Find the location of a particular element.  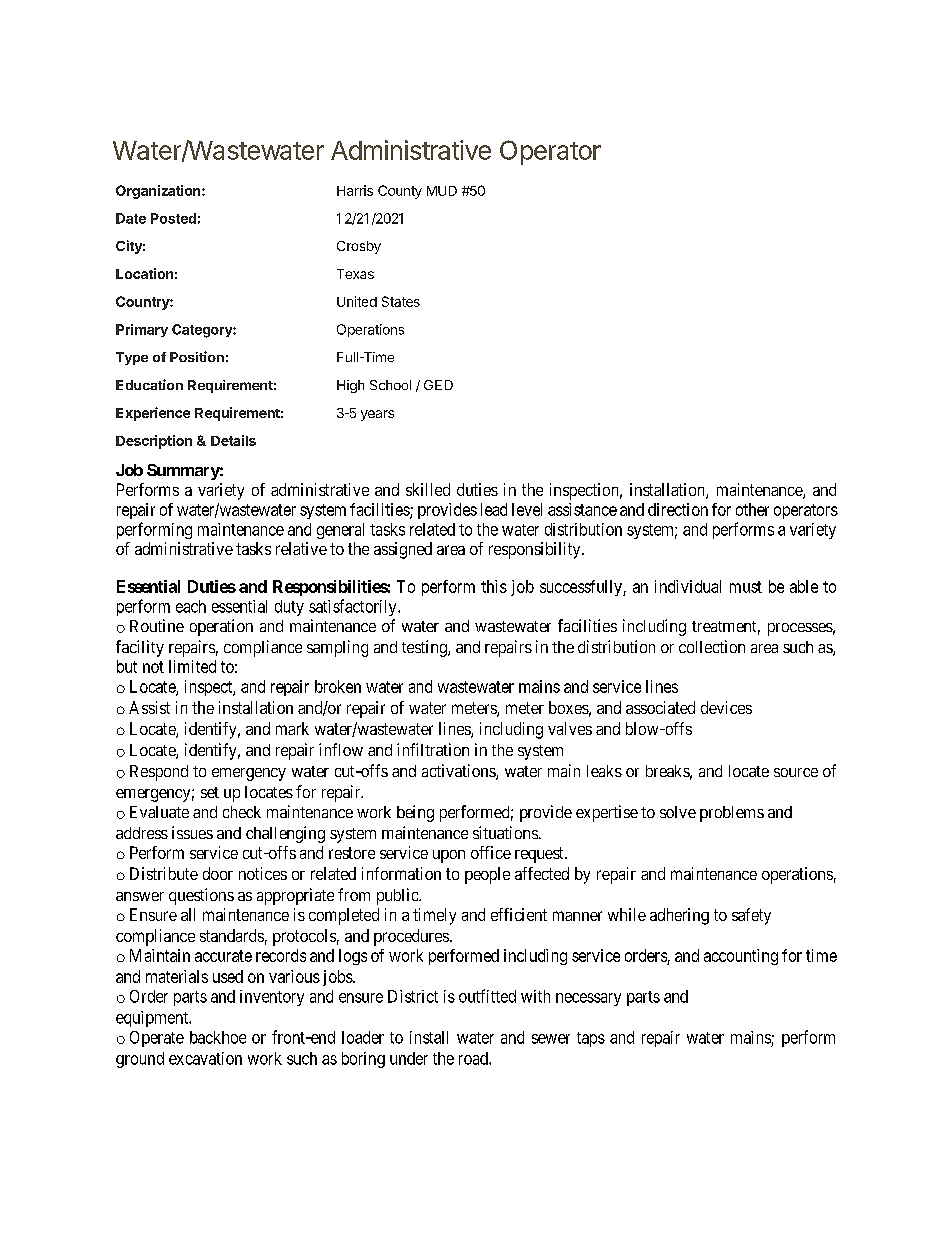

set is located at coordinates (210, 792).
